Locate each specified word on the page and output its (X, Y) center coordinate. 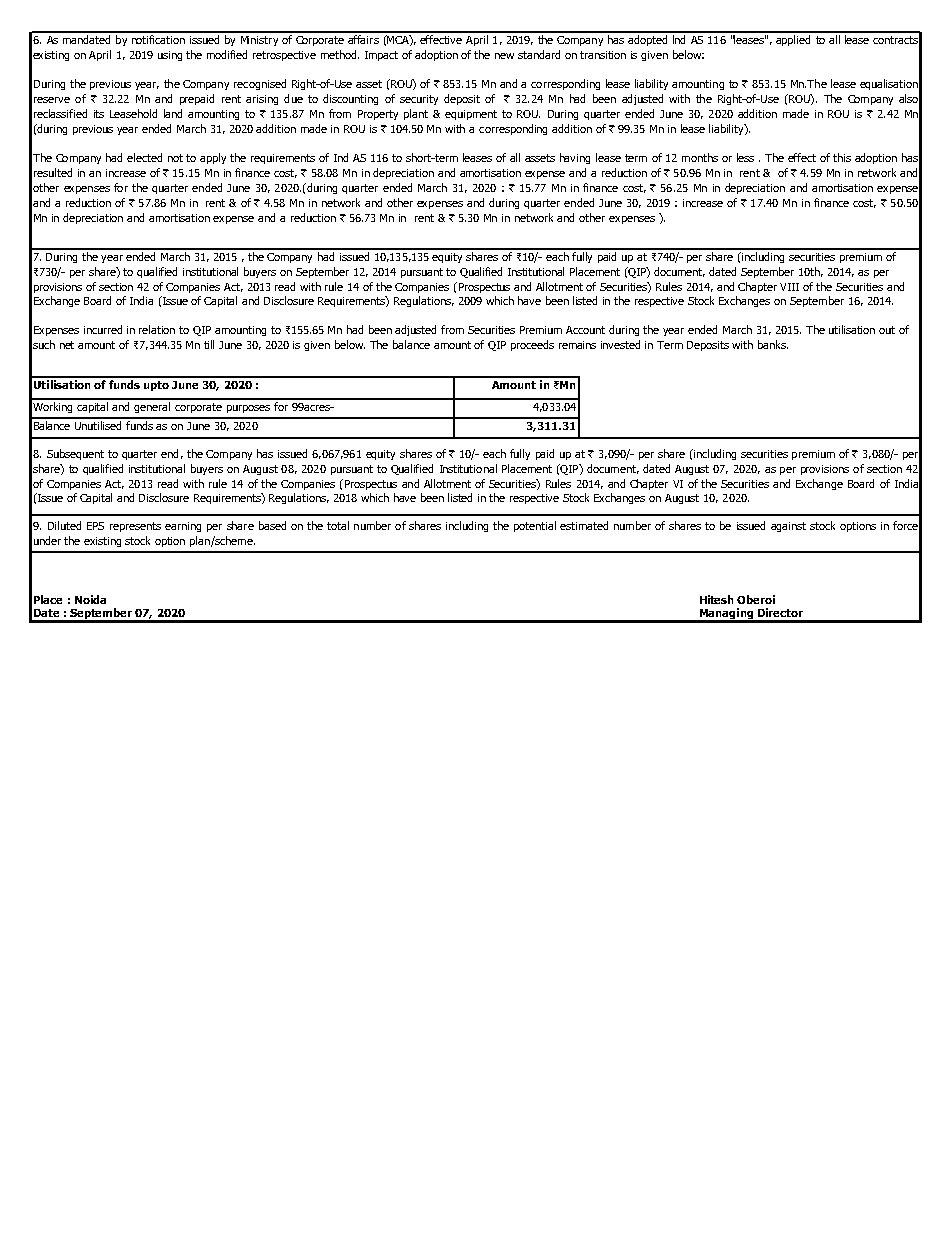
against (788, 527)
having (575, 158)
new (504, 56)
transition (603, 55)
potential (535, 526)
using (170, 56)
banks (773, 344)
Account (585, 330)
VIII (789, 287)
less (745, 157)
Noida (90, 599)
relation (157, 329)
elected (144, 157)
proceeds (532, 345)
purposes (248, 409)
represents (135, 527)
